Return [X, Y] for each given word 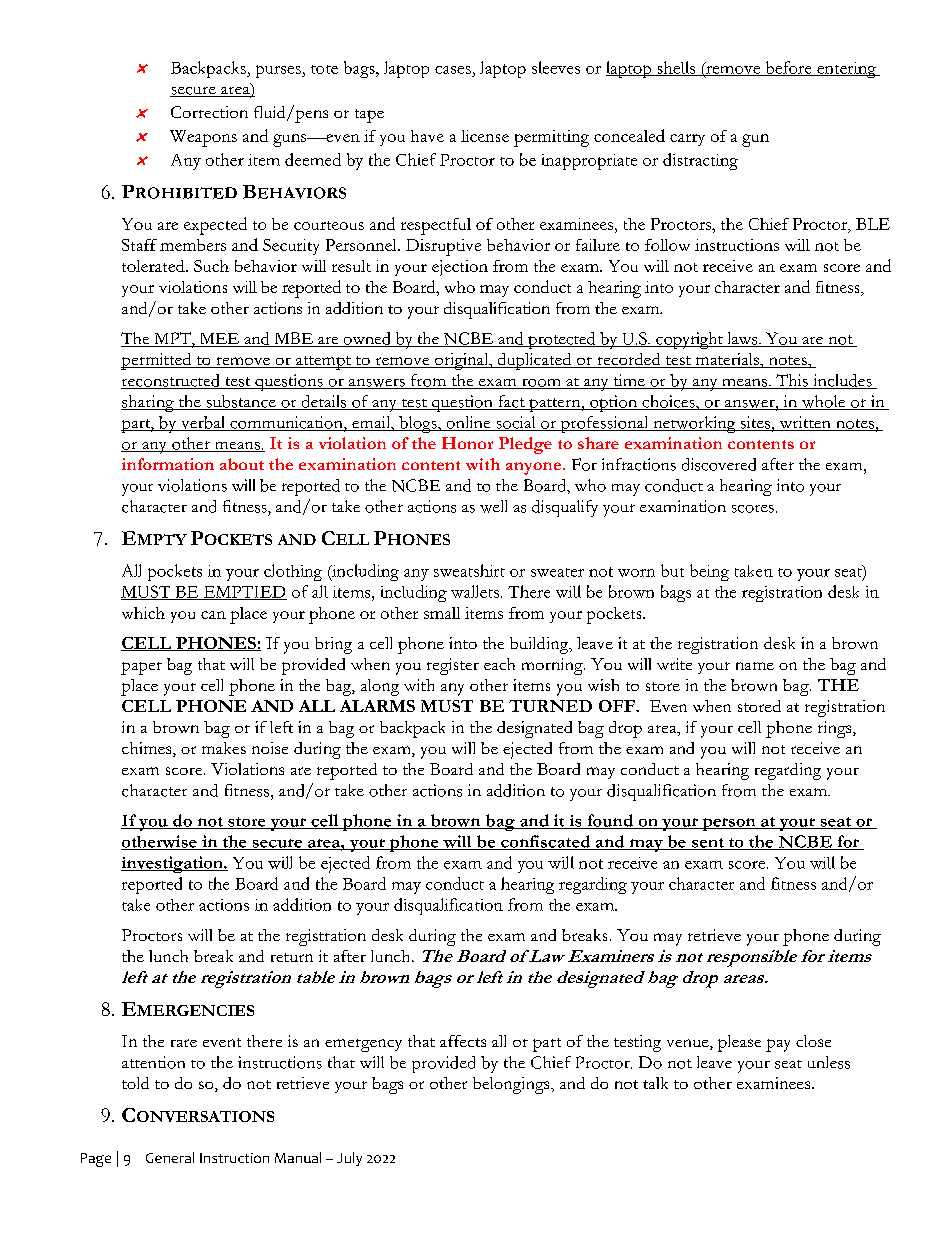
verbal [203, 423]
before [788, 68]
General [170, 1157]
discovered [719, 464]
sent [708, 844]
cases [453, 70]
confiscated [546, 842]
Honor [467, 443]
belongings [512, 1085]
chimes [148, 749]
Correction [209, 112]
